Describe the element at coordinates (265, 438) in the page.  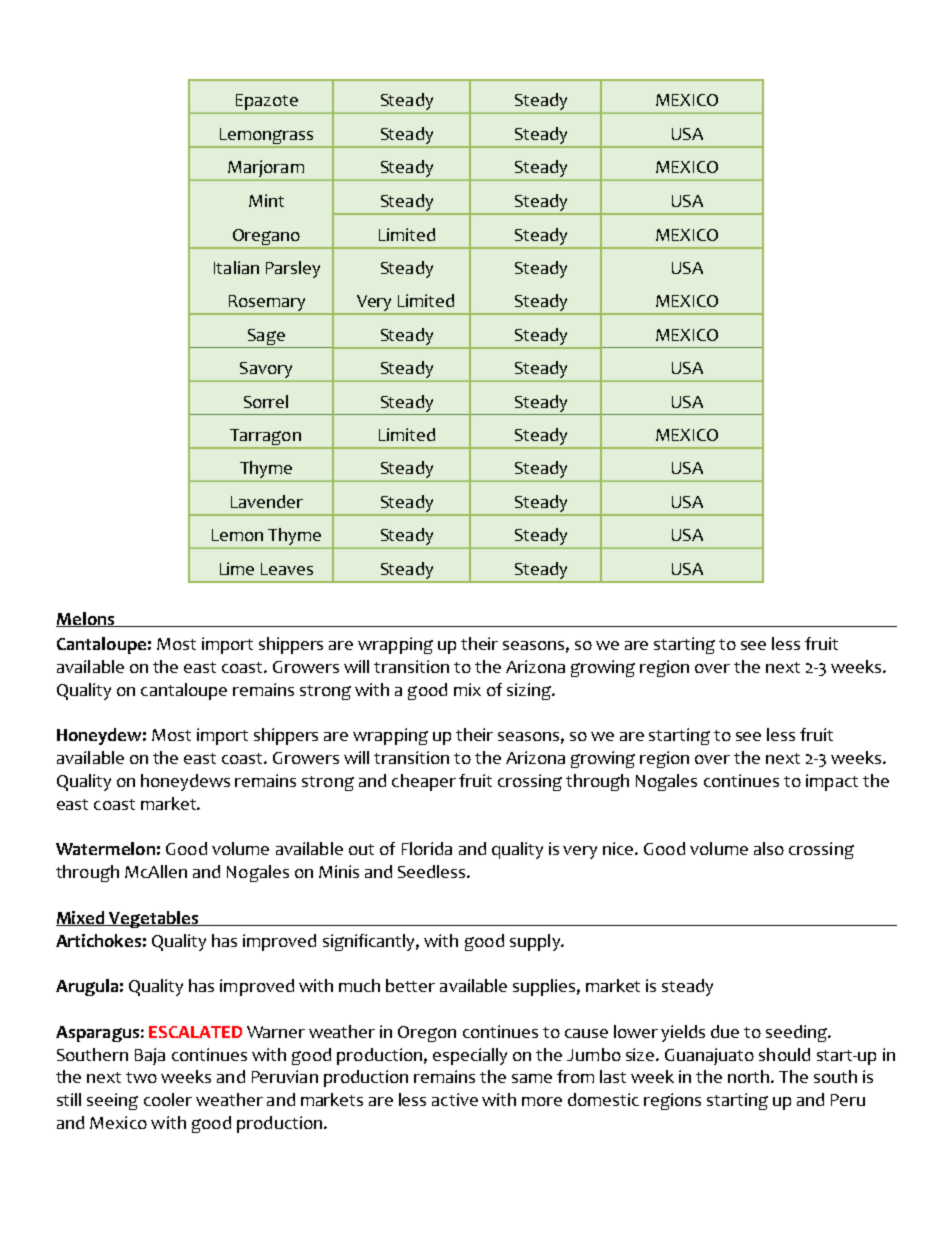
I see `Tarragon` at that location.
